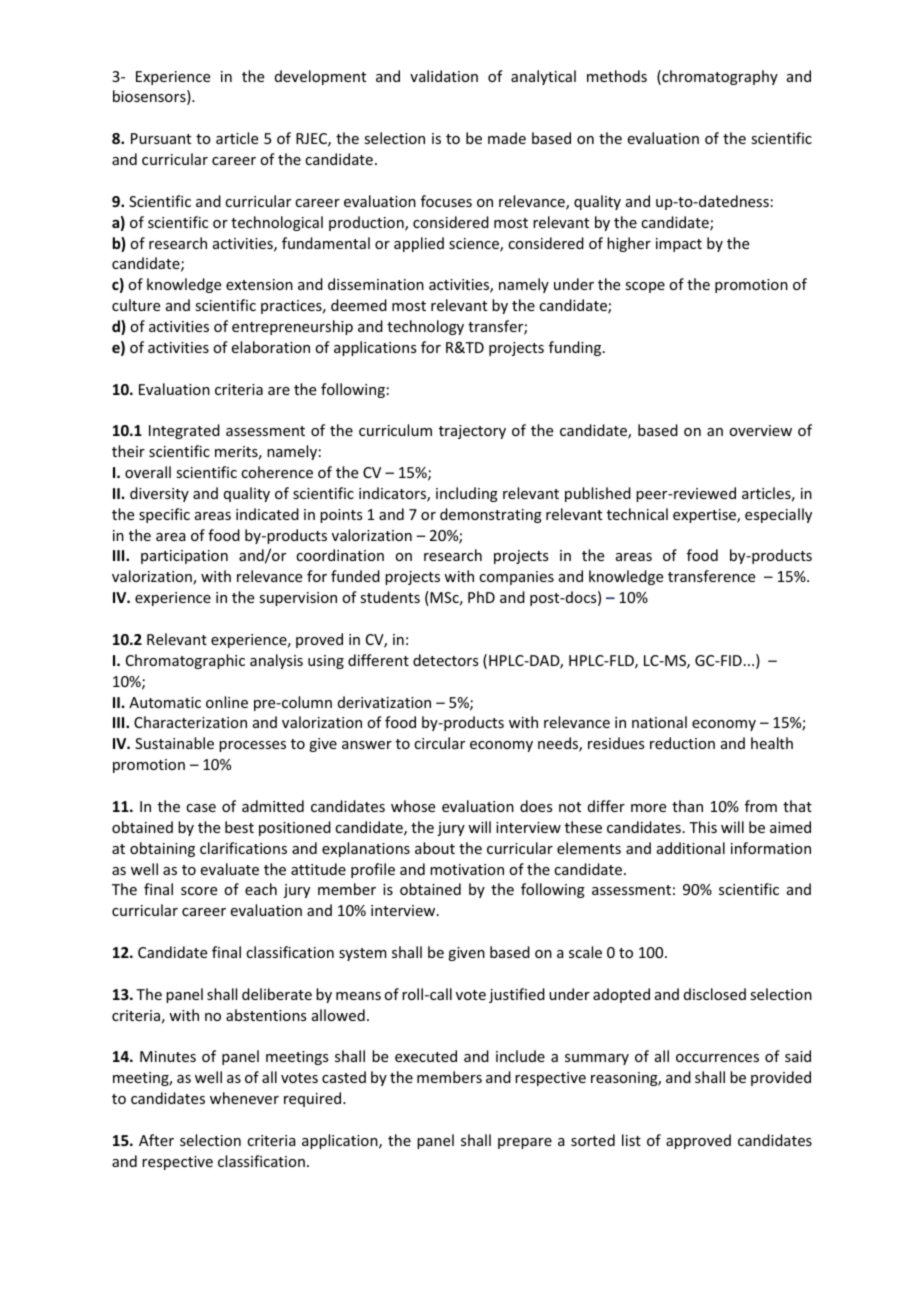  What do you see at coordinates (161, 138) in the screenshot?
I see `Pursuant` at bounding box center [161, 138].
